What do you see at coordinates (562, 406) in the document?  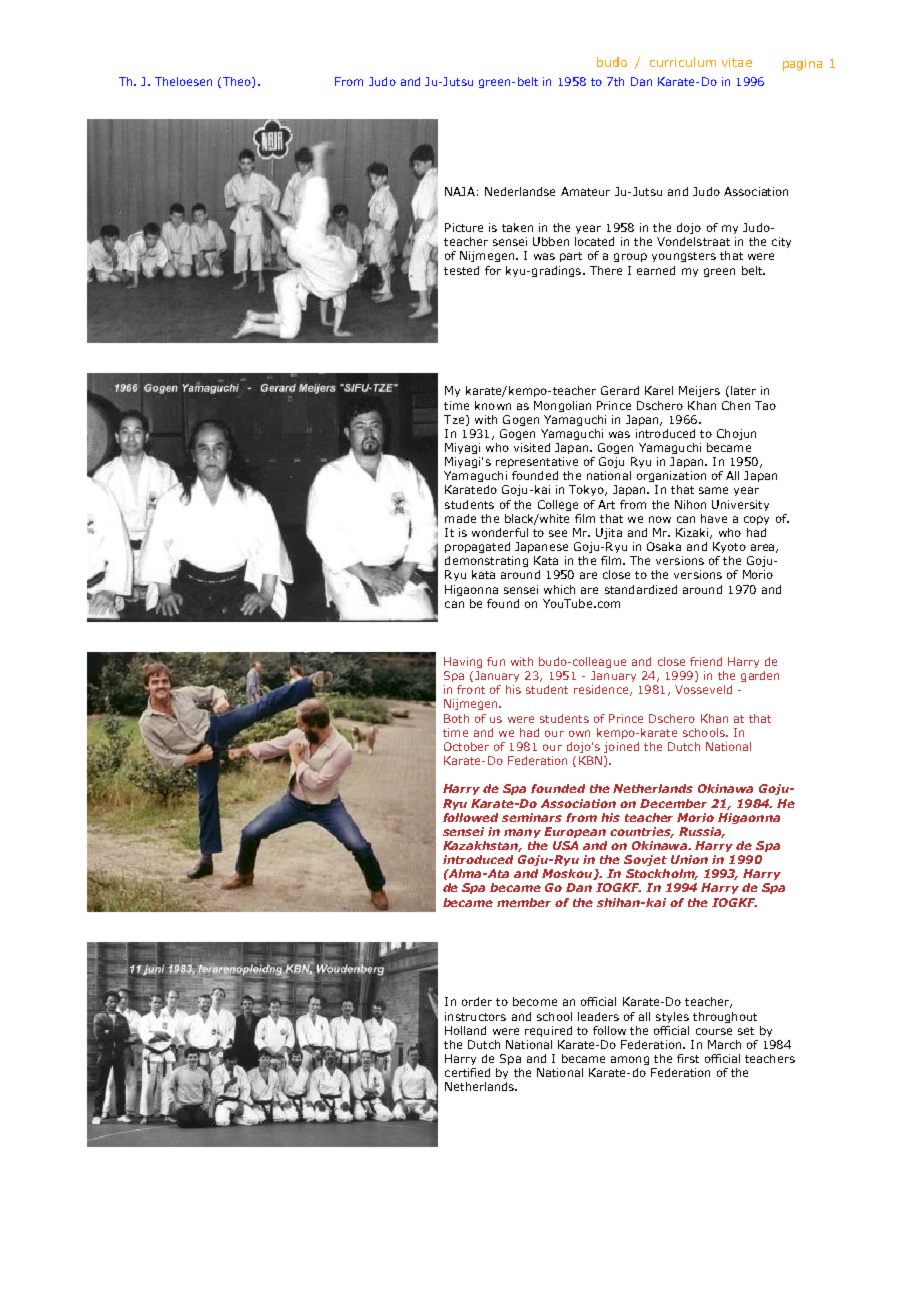 I see `Mongolian` at bounding box center [562, 406].
